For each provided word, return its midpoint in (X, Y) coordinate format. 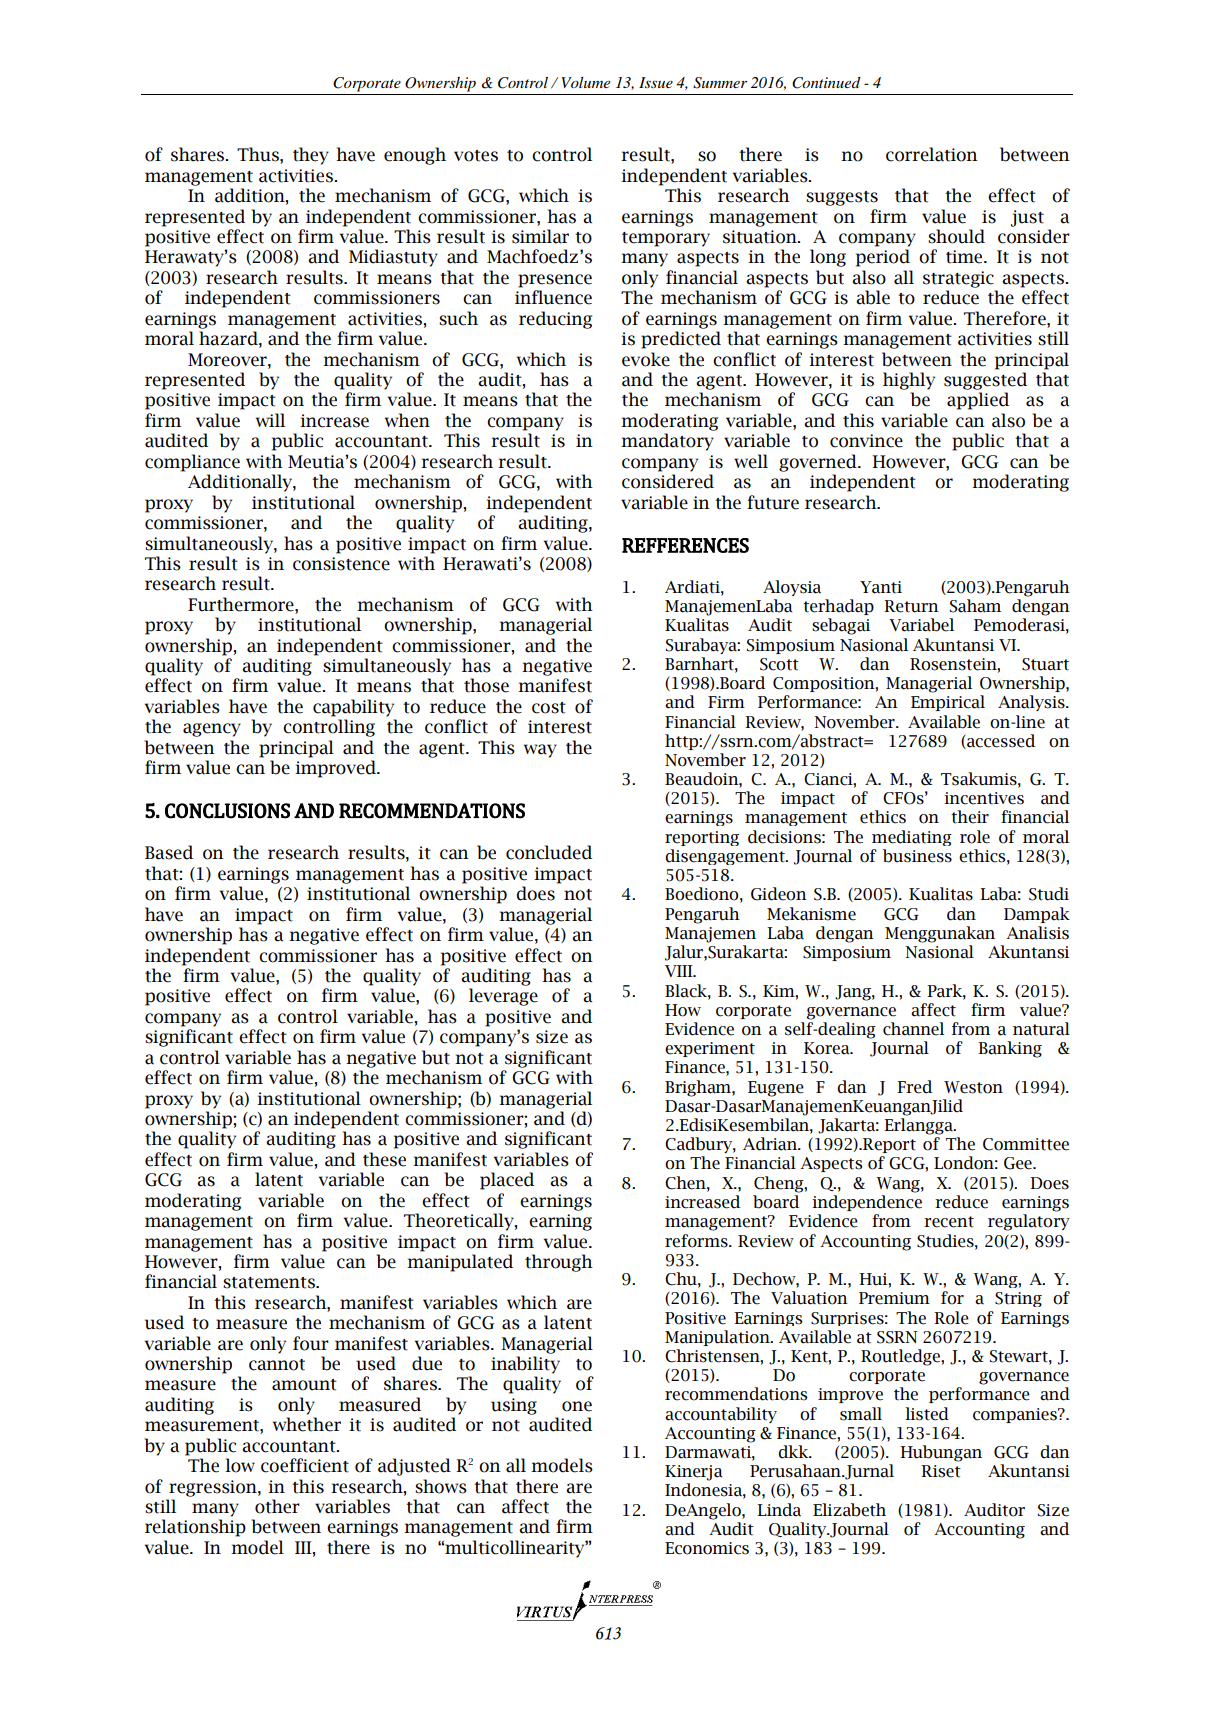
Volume (586, 82)
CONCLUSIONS (227, 811)
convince (866, 441)
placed (507, 1181)
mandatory (667, 442)
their (970, 817)
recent (949, 1222)
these (384, 1159)
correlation (932, 154)
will (270, 420)
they (311, 156)
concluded (549, 852)
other (277, 1506)
